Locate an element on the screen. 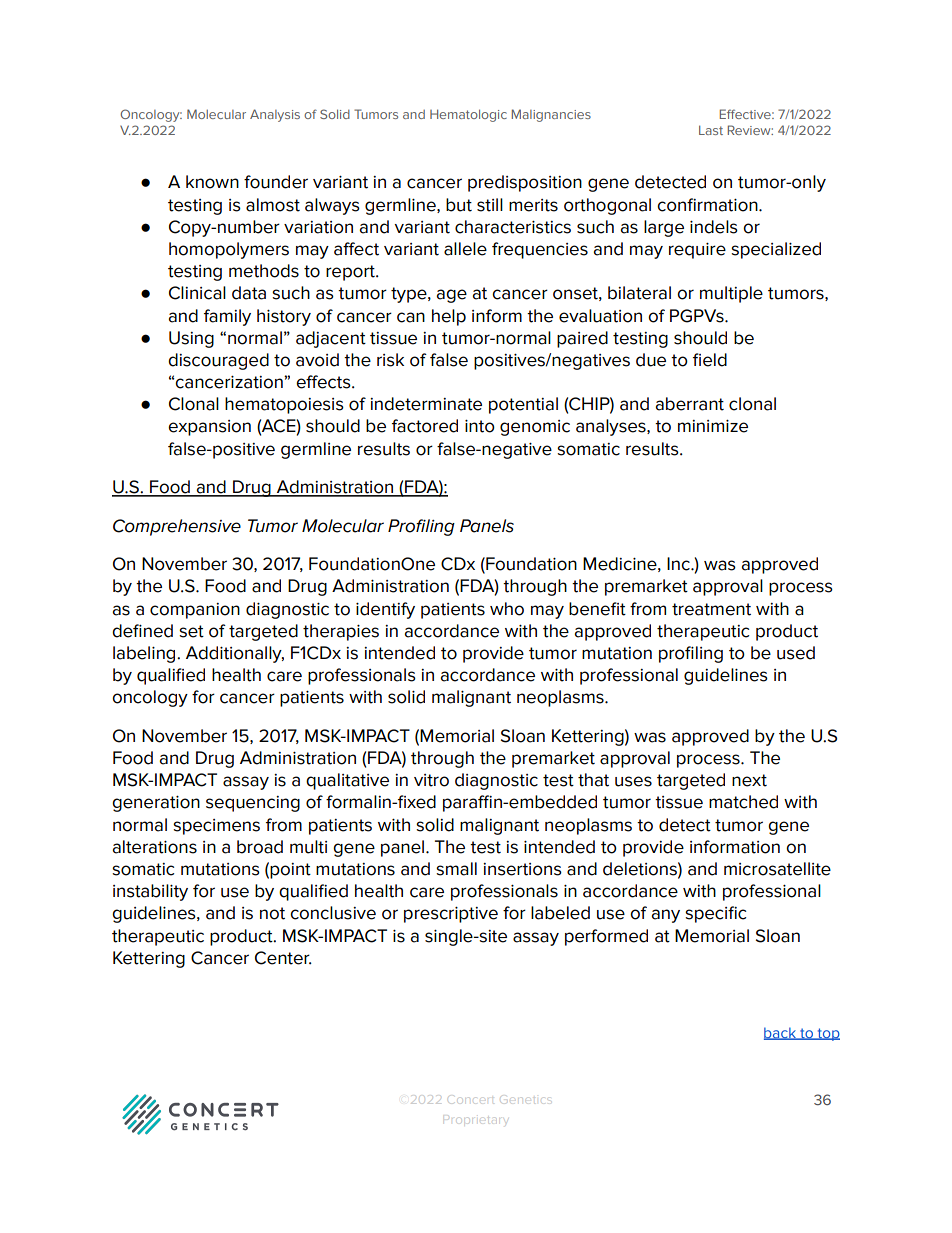 The width and height of the screenshot is (952, 1233). expansion is located at coordinates (209, 428).
